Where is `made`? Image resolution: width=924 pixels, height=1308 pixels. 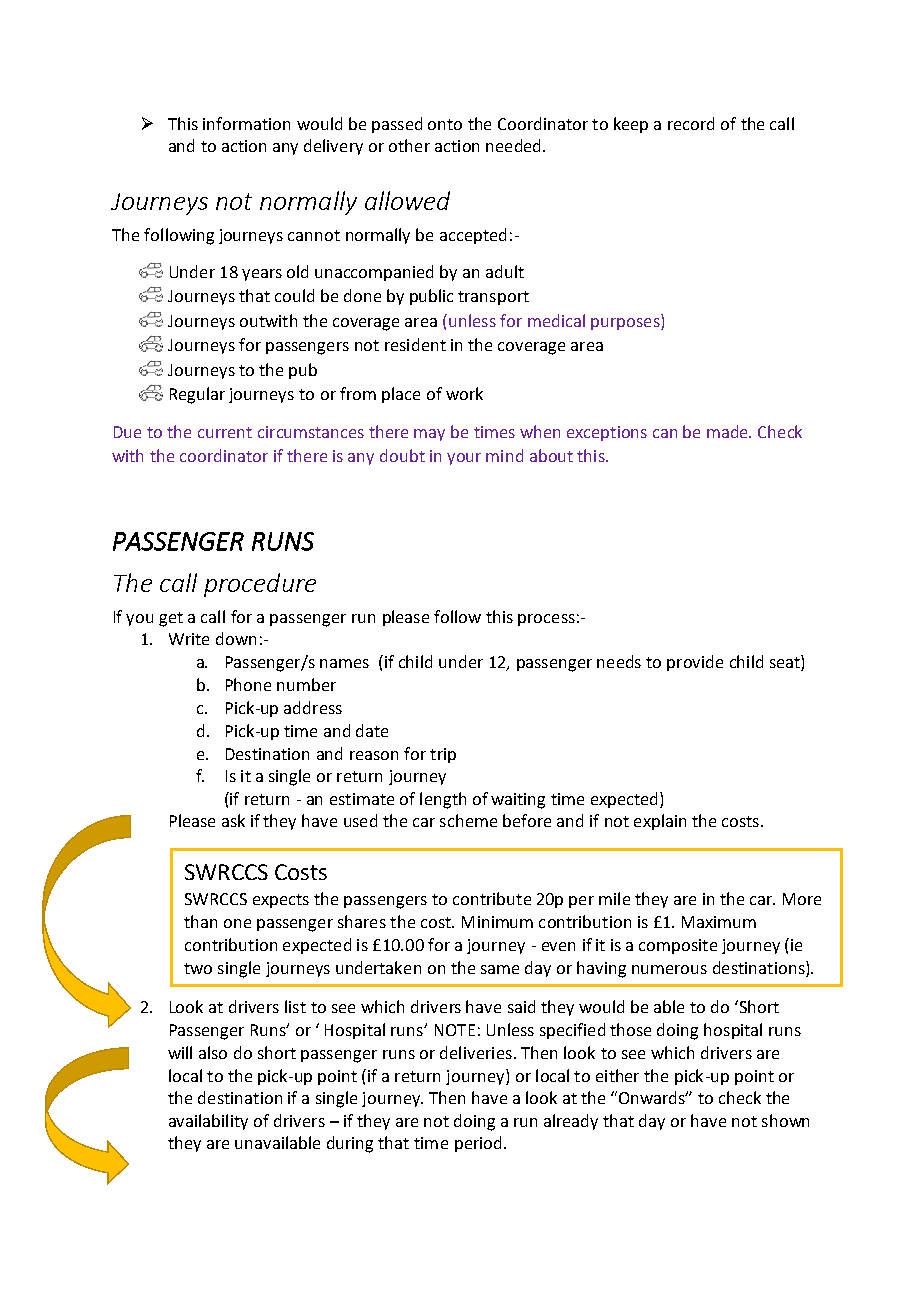
made is located at coordinates (728, 431).
